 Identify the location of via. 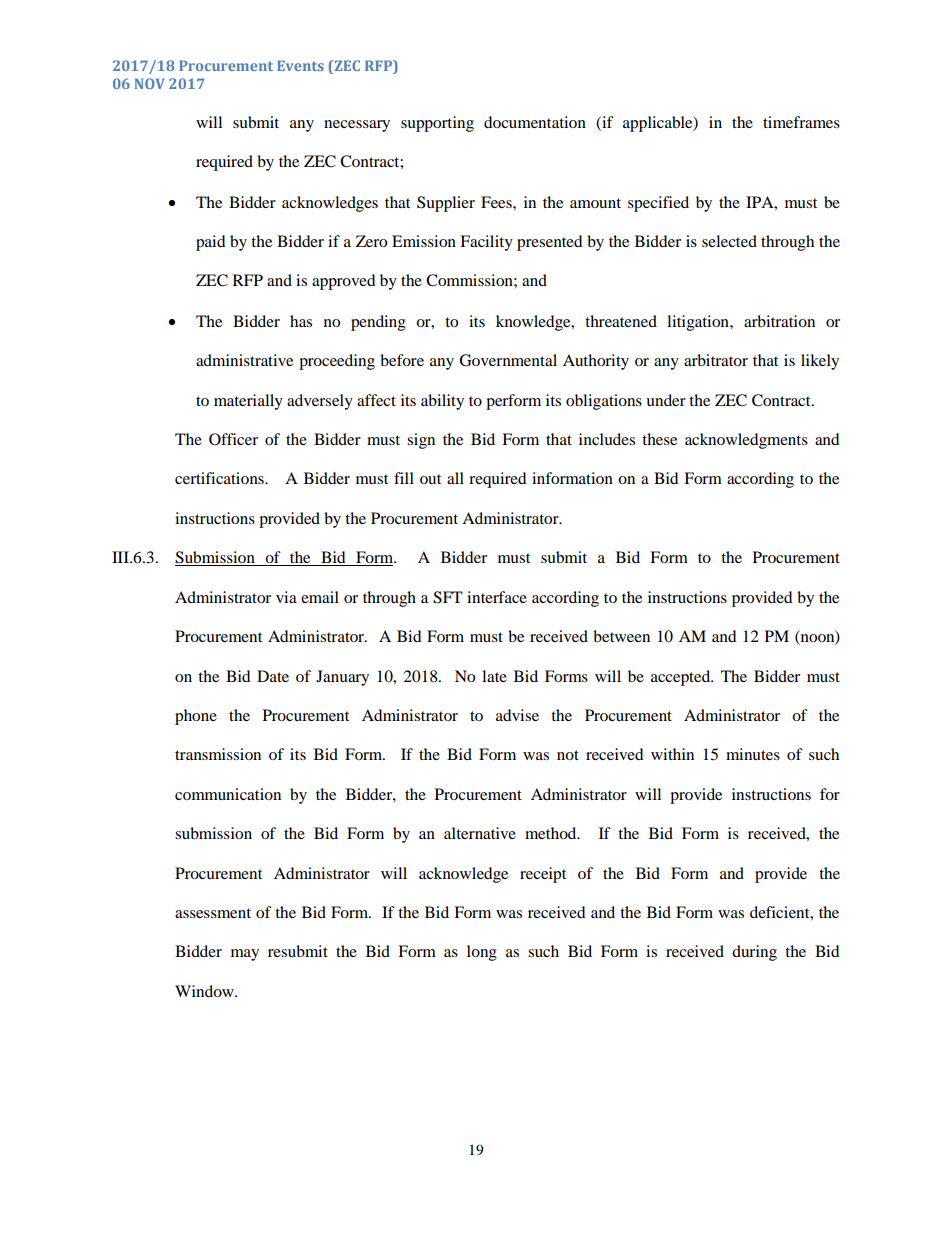
(286, 597).
